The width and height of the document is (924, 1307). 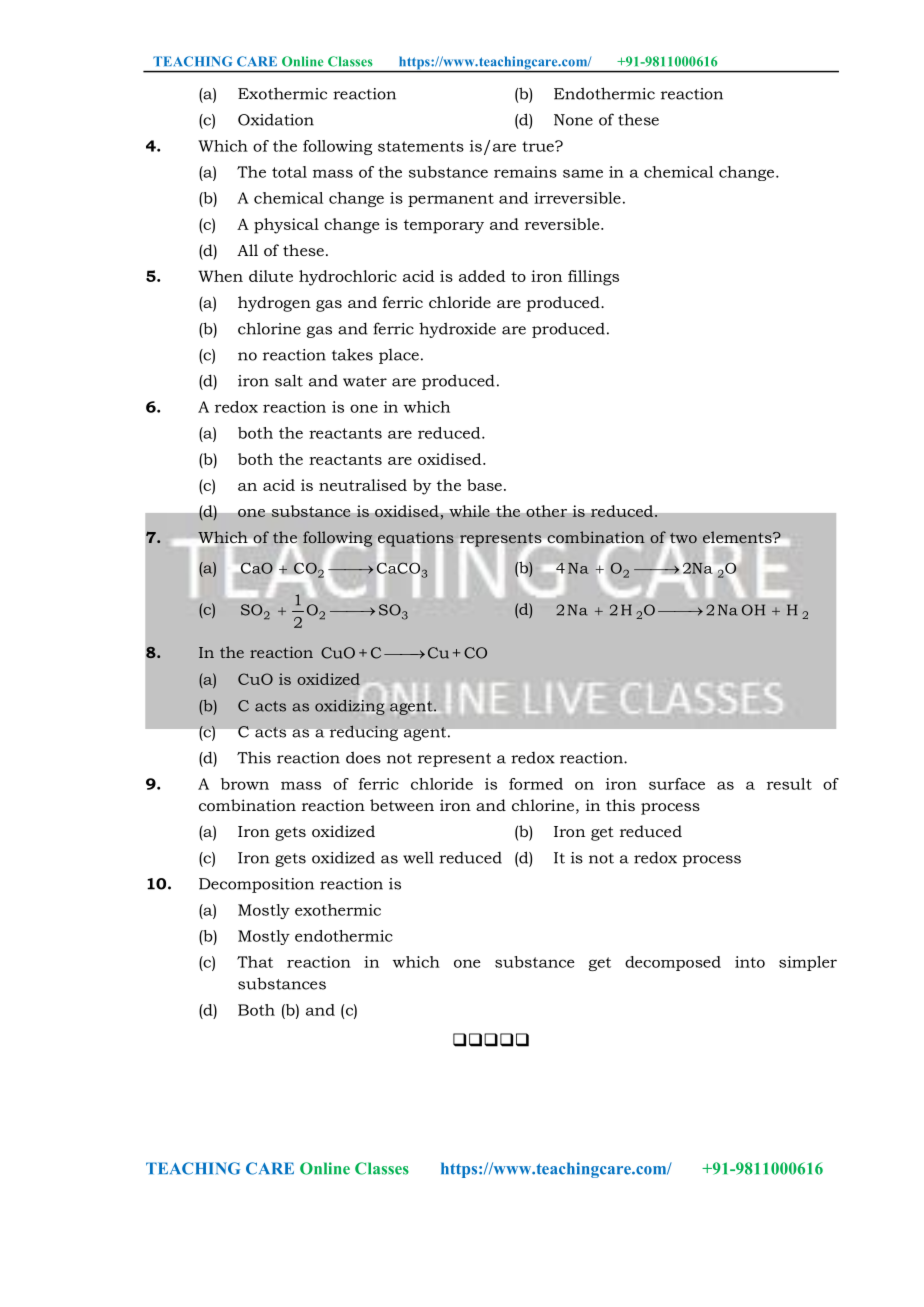 I want to click on formed, so click(x=536, y=784).
